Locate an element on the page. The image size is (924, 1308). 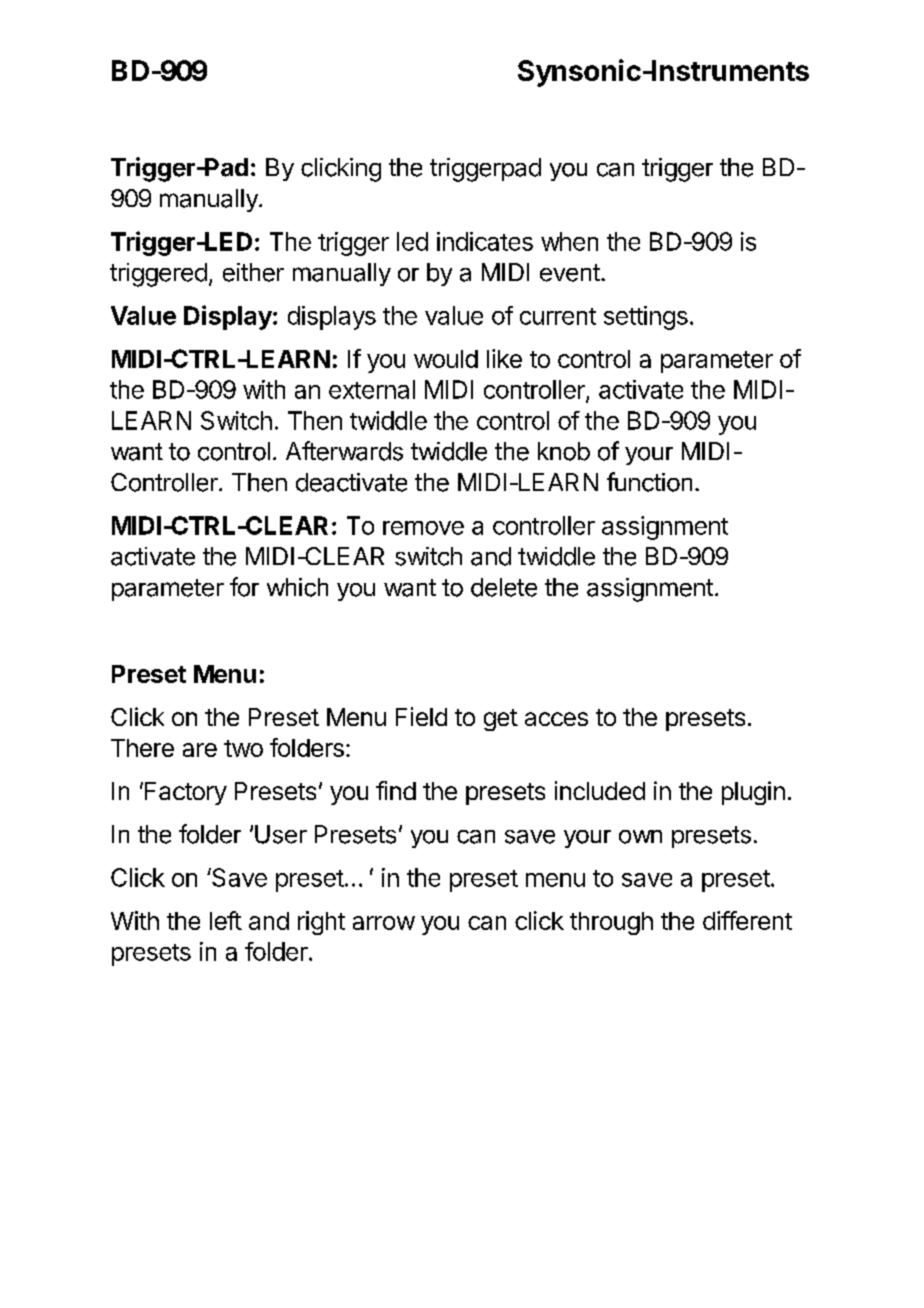
either is located at coordinates (253, 272).
